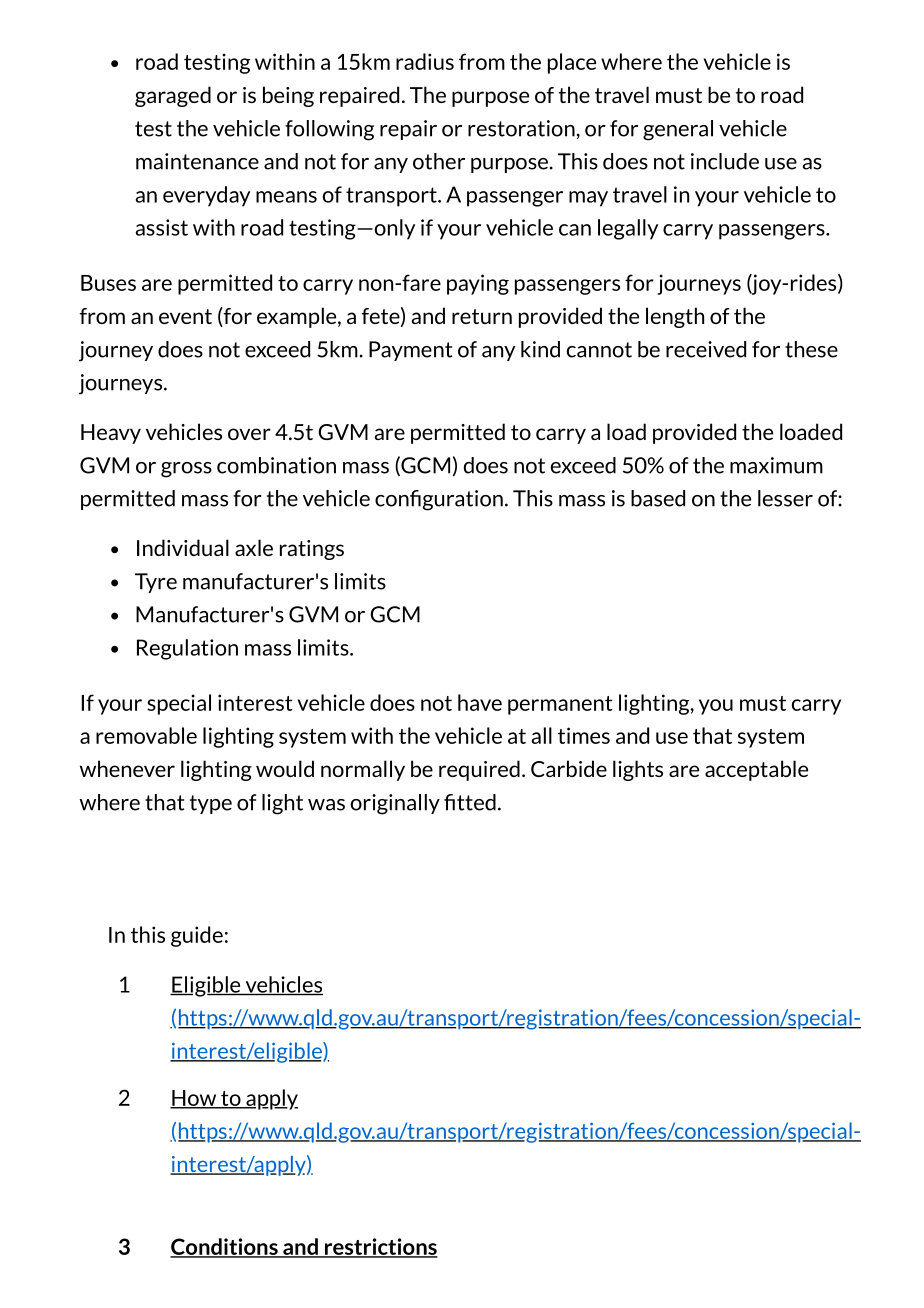 This page has height=1308, width=924. Describe the element at coordinates (425, 61) in the page. I see `radius` at that location.
